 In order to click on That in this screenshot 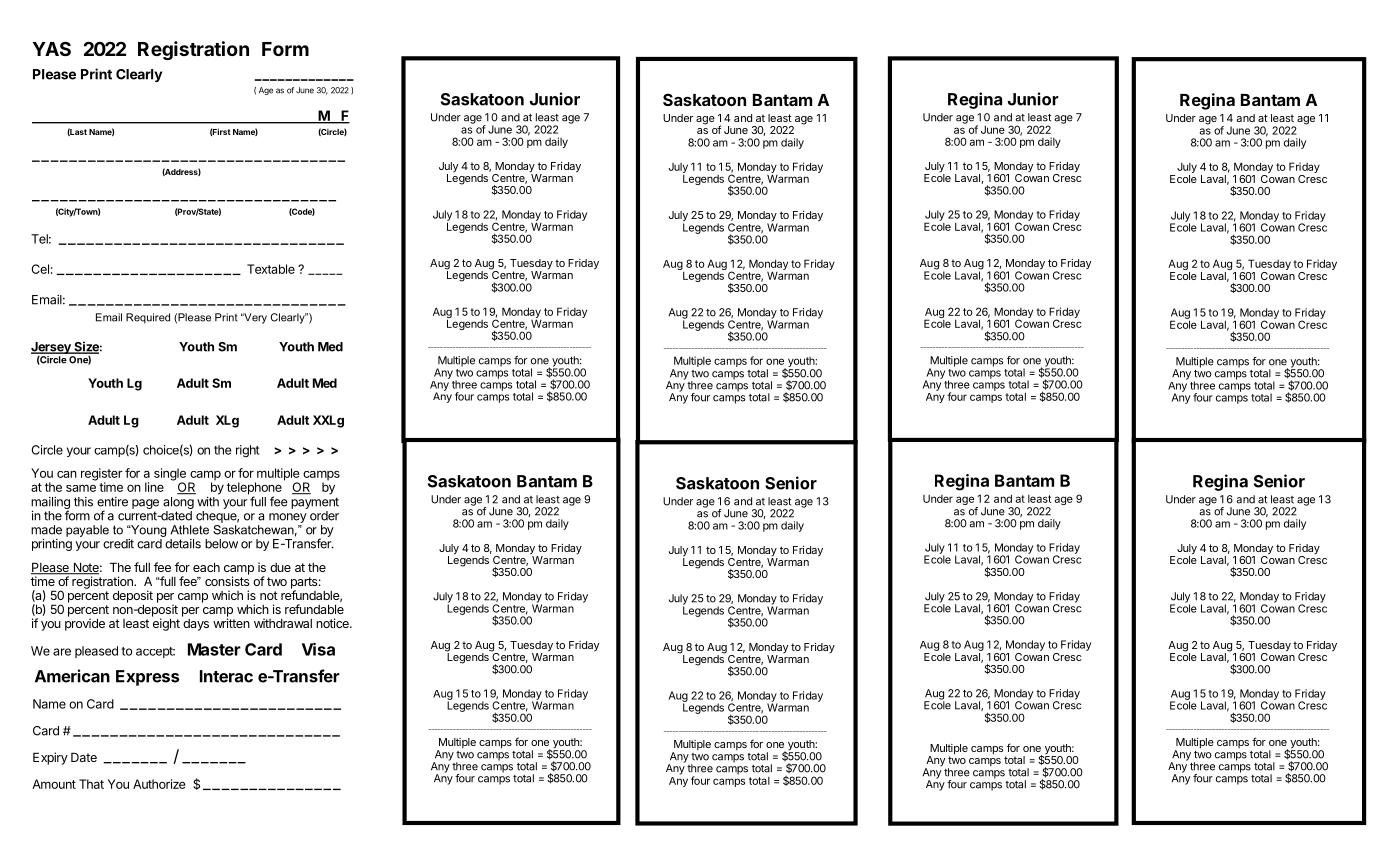, I will do `click(91, 784)`.
